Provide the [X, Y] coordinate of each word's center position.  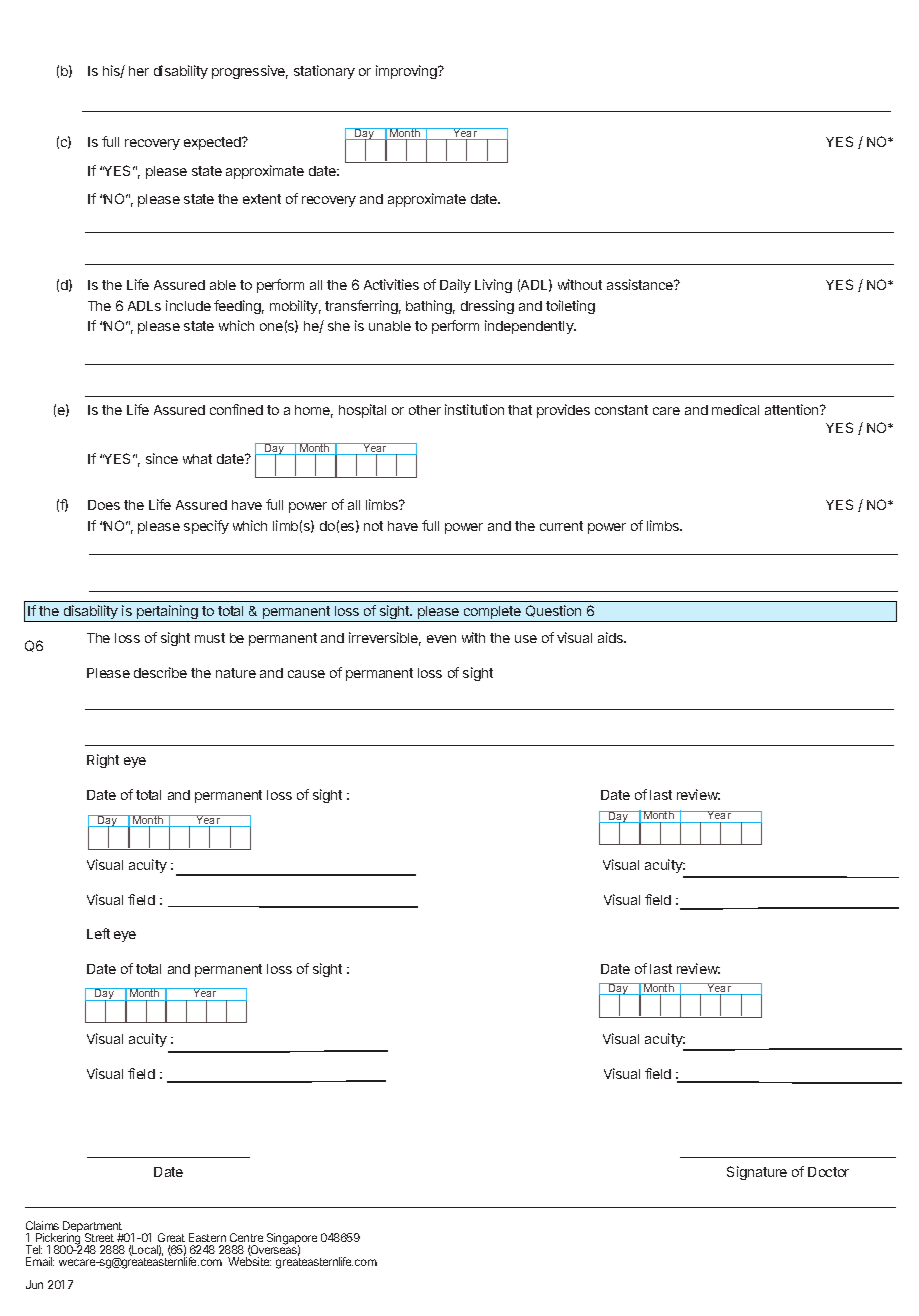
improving [407, 72]
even [441, 639]
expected [213, 143]
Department [94, 1228]
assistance [641, 284]
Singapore [292, 1240]
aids [612, 637]
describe [160, 672]
